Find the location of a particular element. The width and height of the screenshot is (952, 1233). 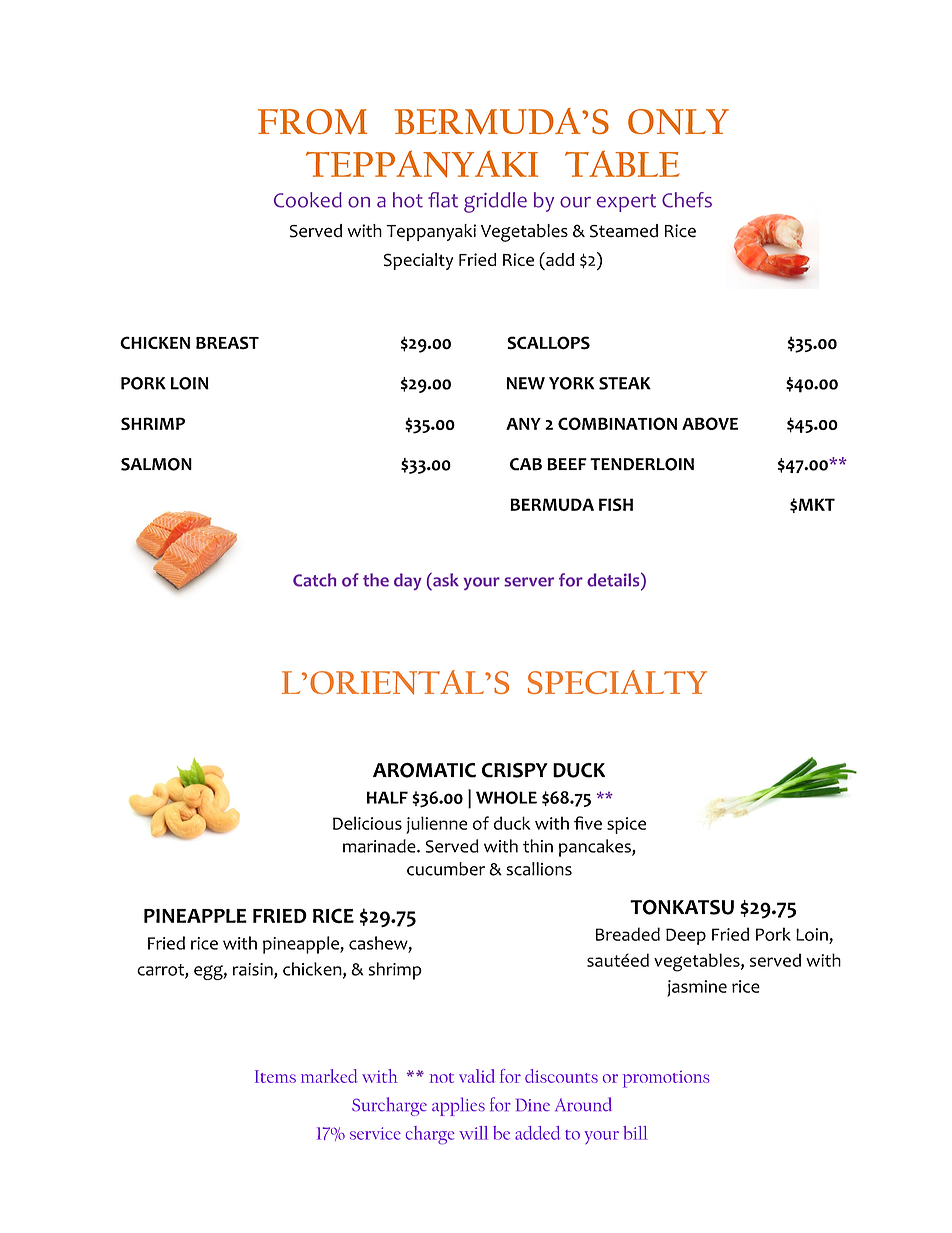

Catch is located at coordinates (314, 580).
